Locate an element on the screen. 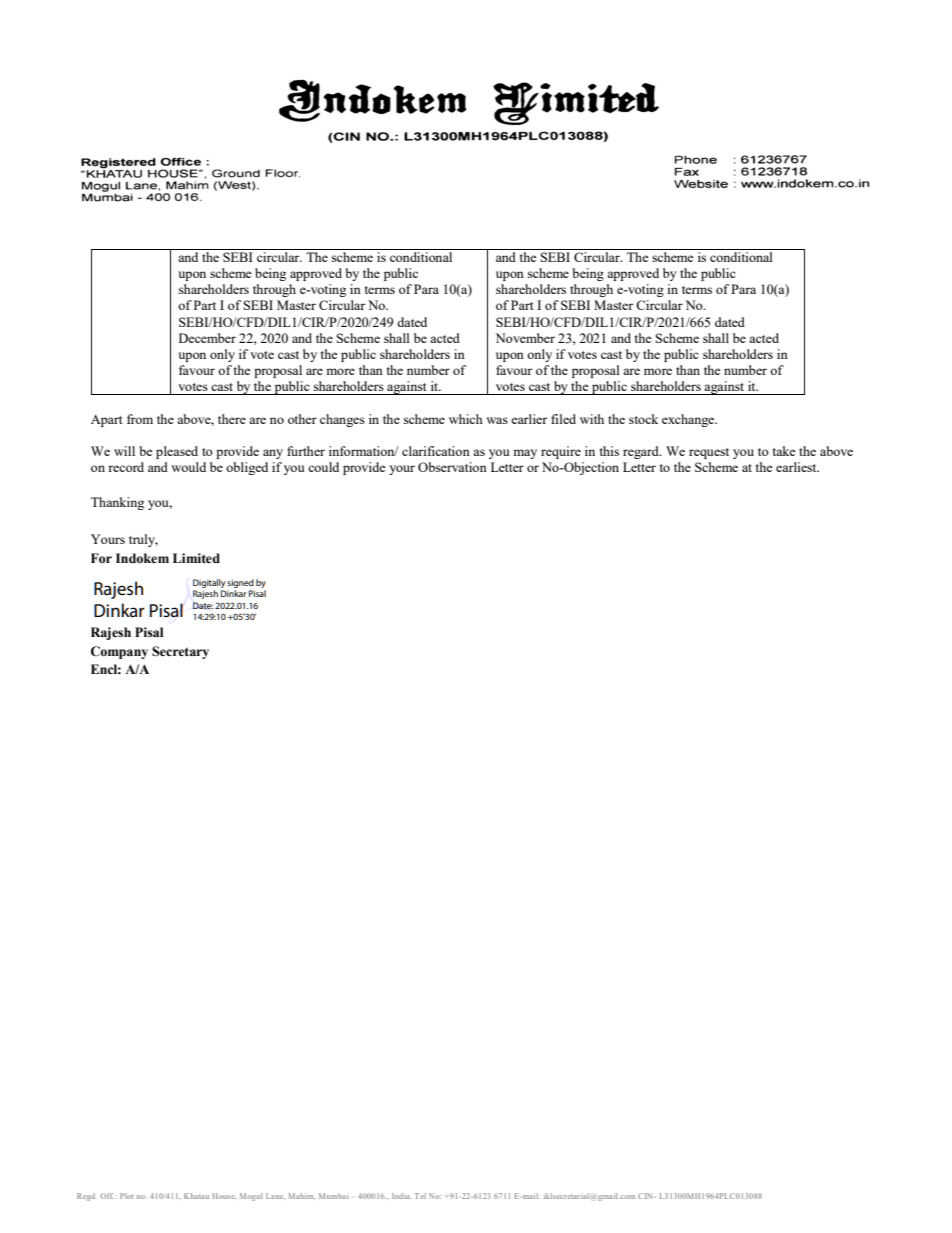  exchange is located at coordinates (689, 420).
